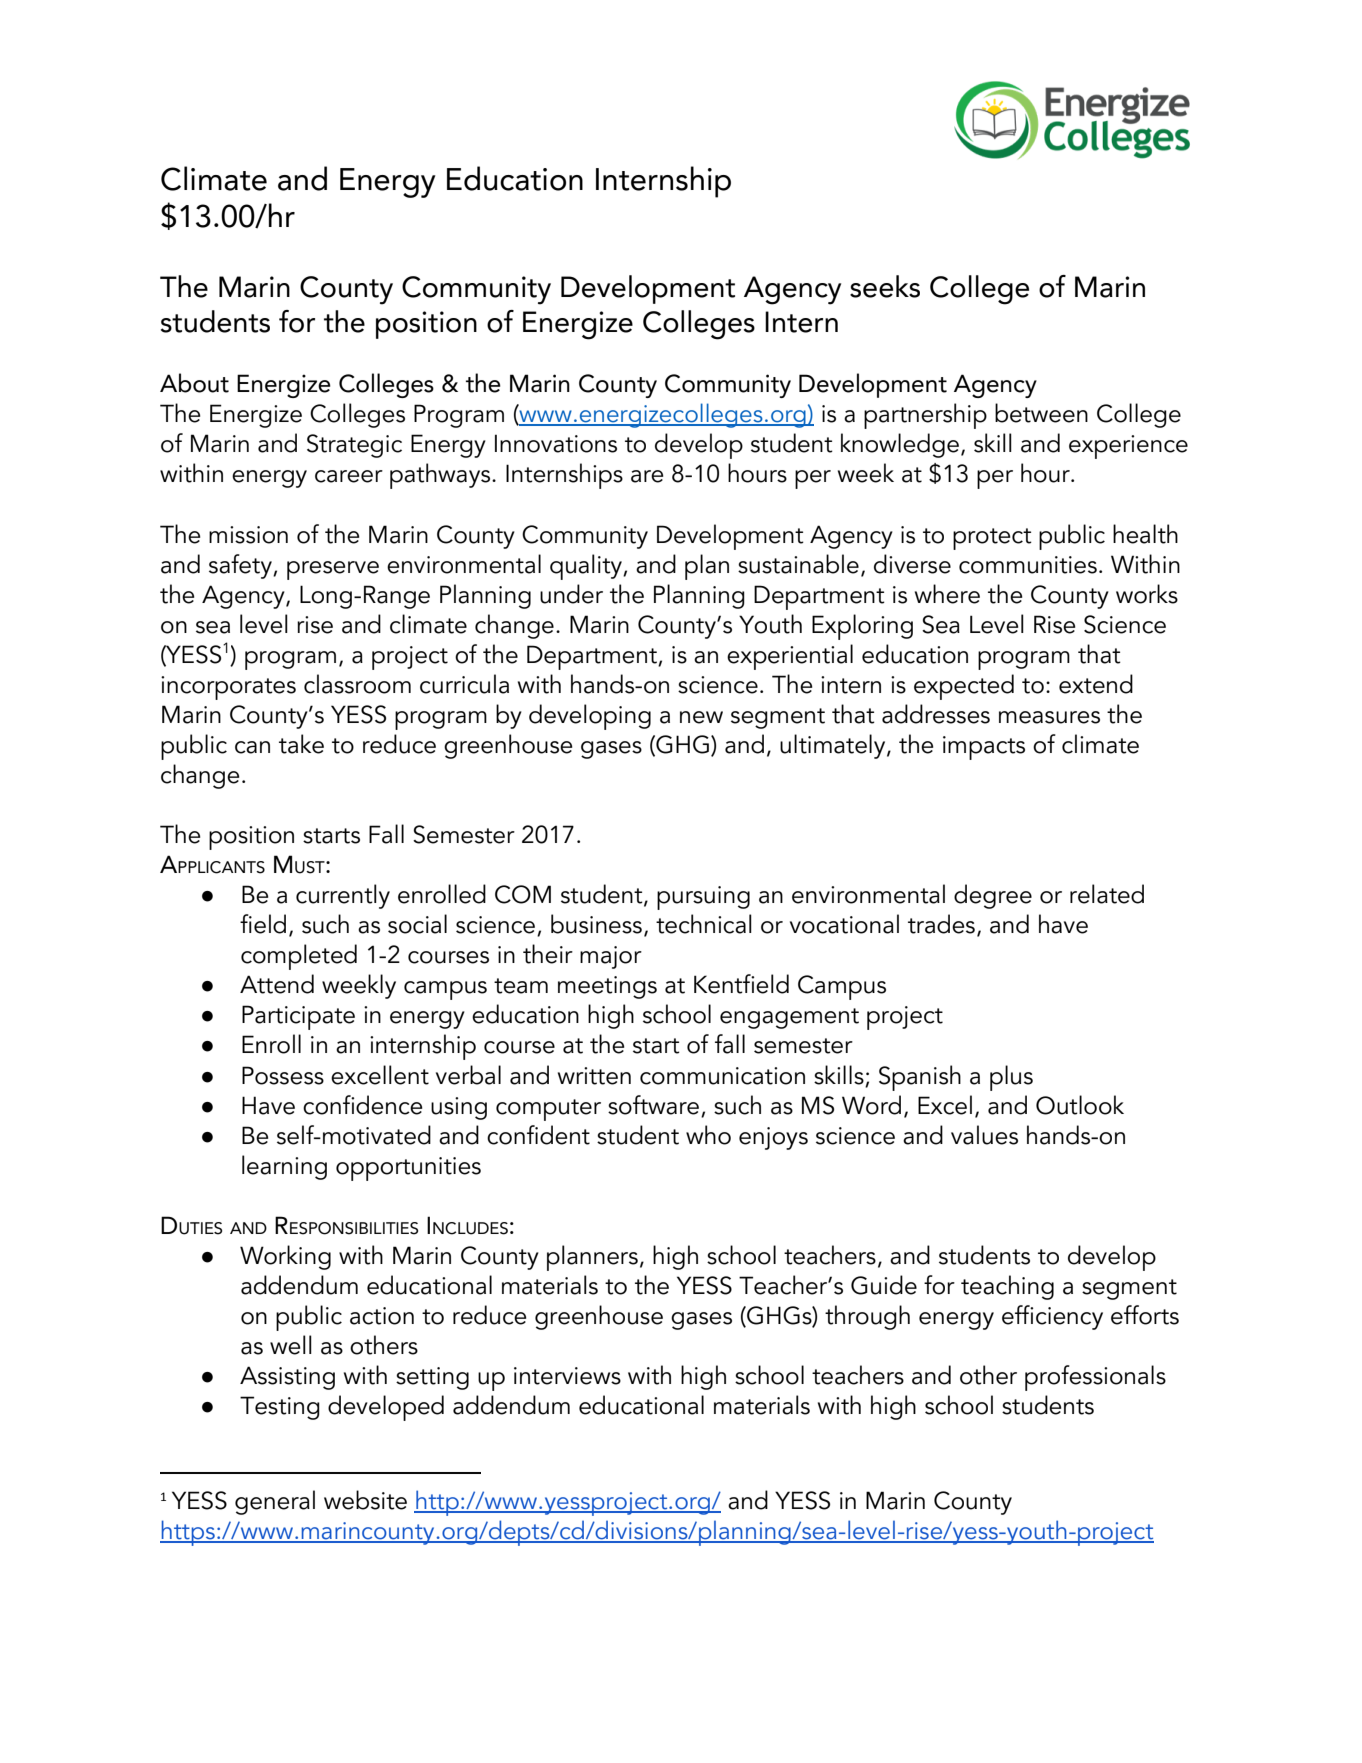 The image size is (1362, 1763). What do you see at coordinates (275, 1502) in the screenshot?
I see `general` at bounding box center [275, 1502].
